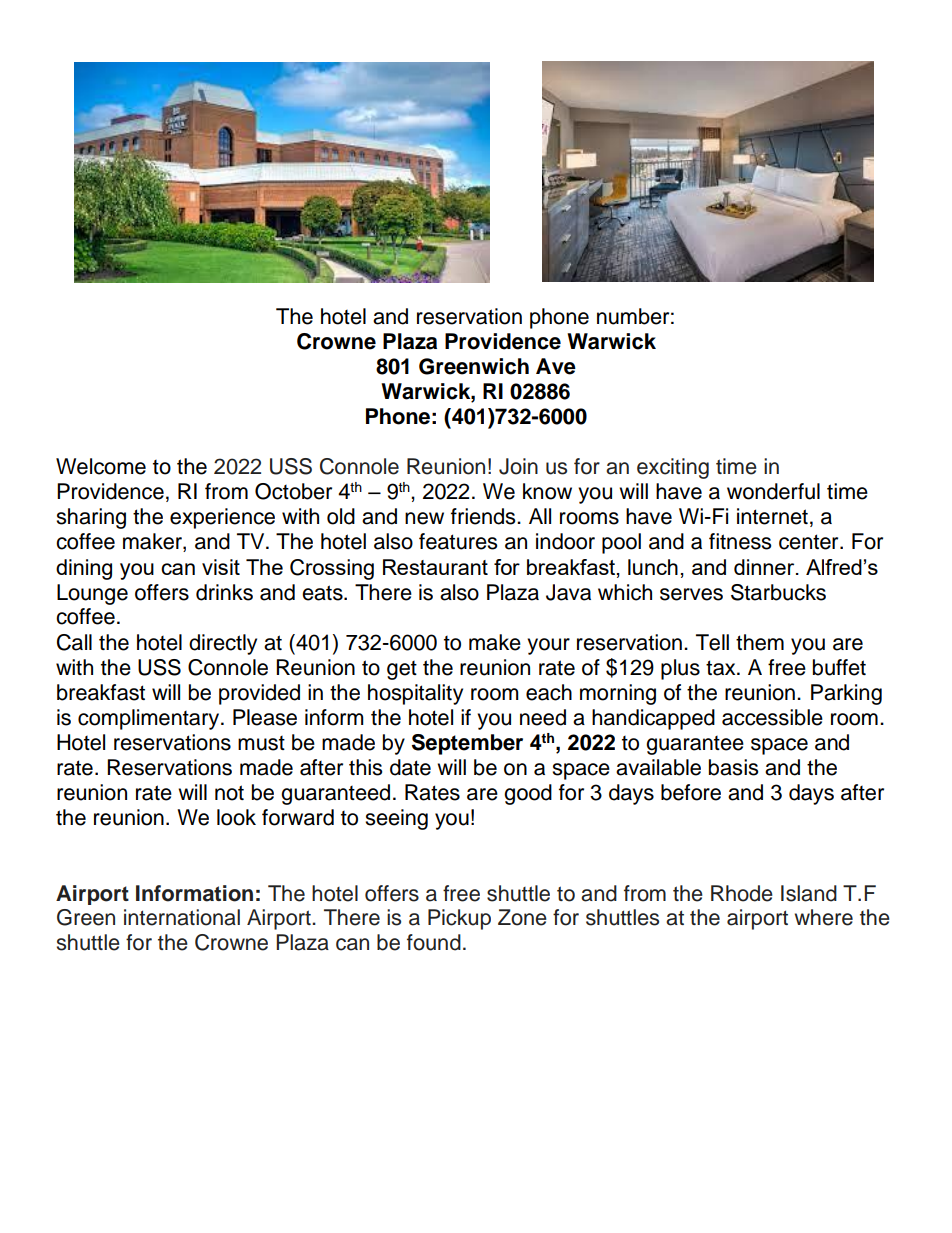 The width and height of the screenshot is (952, 1233). What do you see at coordinates (760, 642) in the screenshot?
I see `them` at bounding box center [760, 642].
